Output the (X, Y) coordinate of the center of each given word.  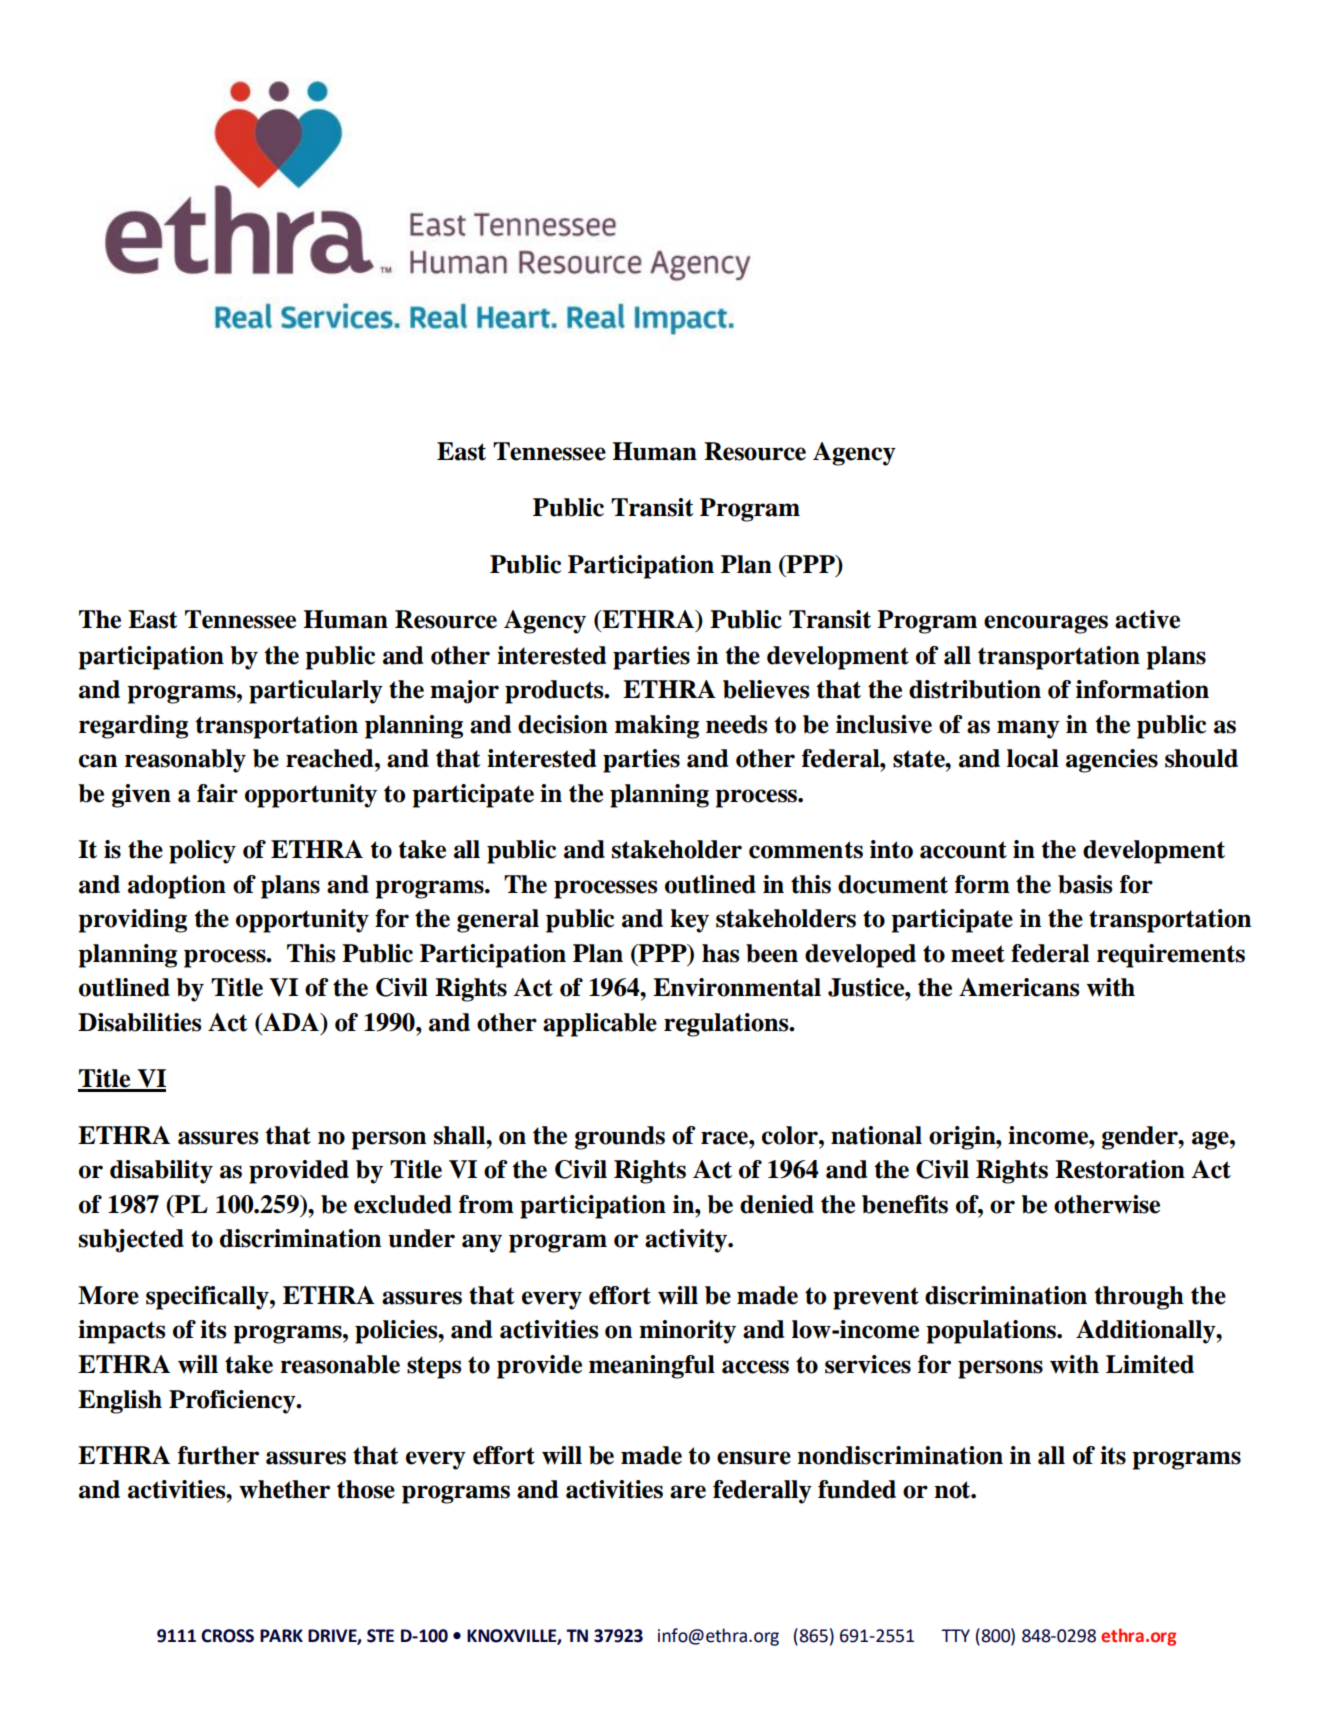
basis (1085, 884)
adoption (177, 887)
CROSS (227, 1636)
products (555, 692)
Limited (1150, 1364)
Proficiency (233, 1402)
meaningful (652, 1367)
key (690, 921)
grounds (620, 1138)
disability (161, 1172)
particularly (316, 692)
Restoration (1120, 1169)
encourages (1046, 624)
